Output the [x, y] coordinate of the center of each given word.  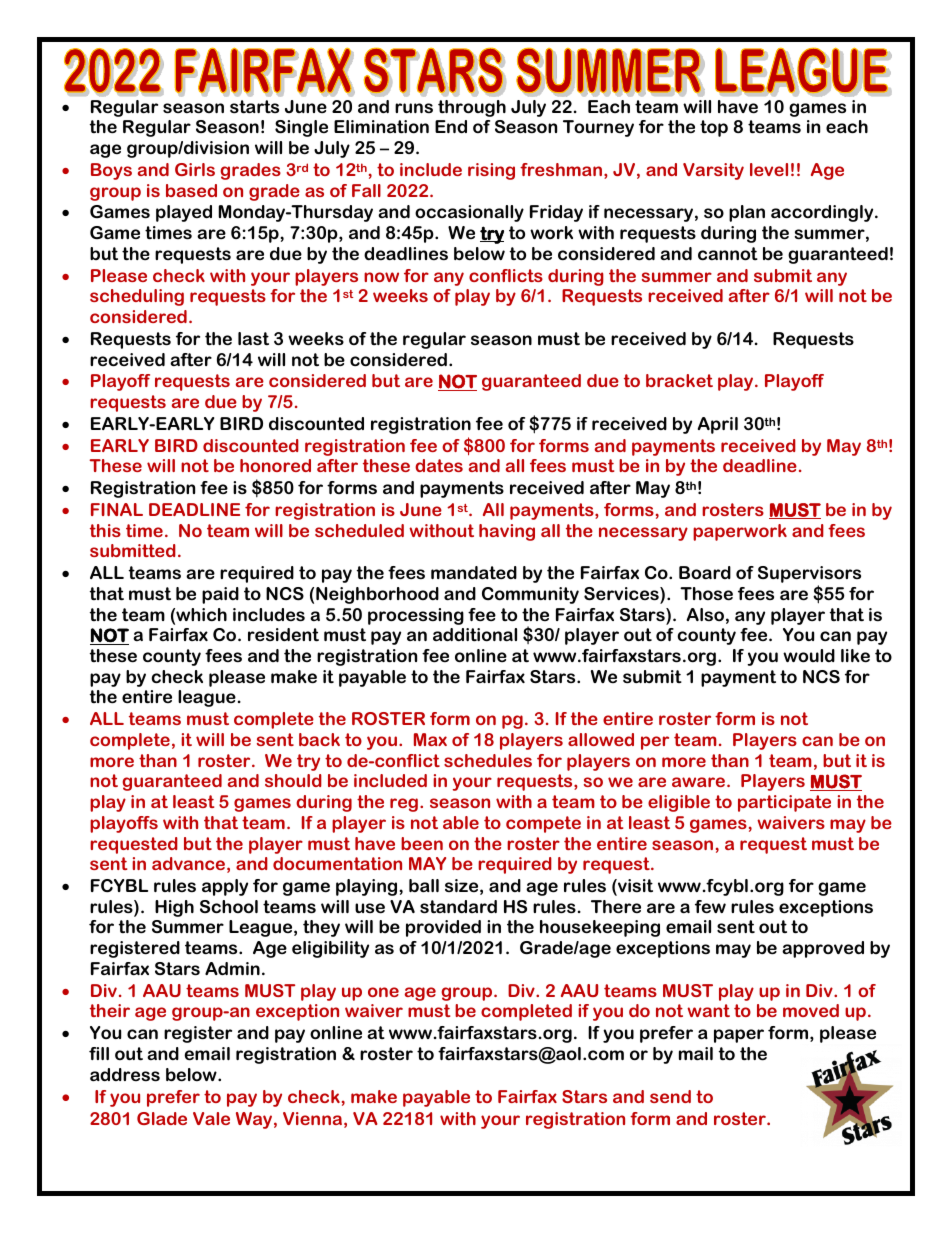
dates [439, 465]
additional [475, 635]
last [253, 339]
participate [784, 803]
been [422, 843]
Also [705, 615]
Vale [211, 1118]
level [769, 169]
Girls [195, 169]
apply [225, 887]
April [718, 425]
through [472, 108]
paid [220, 595]
